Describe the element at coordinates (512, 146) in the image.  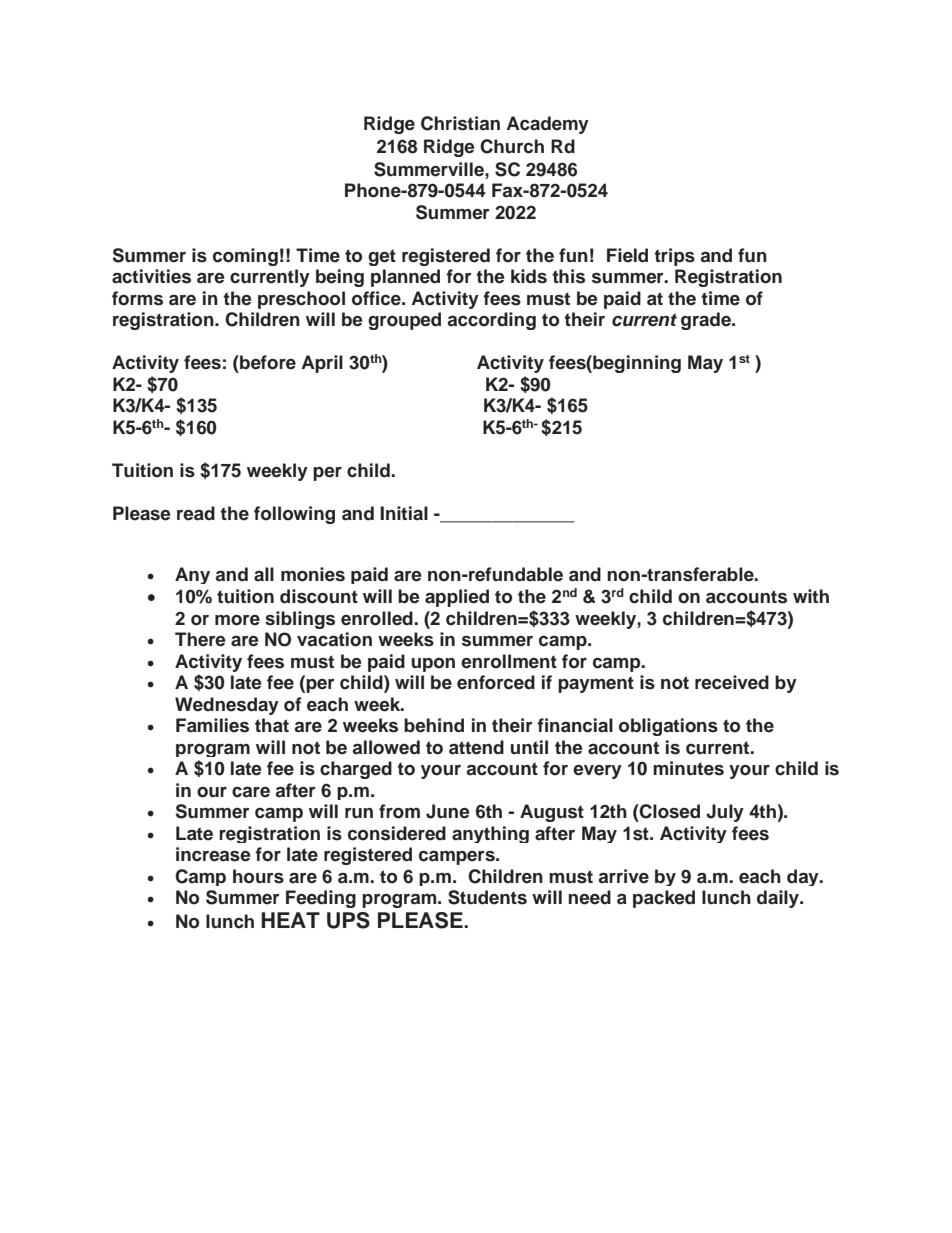
I see `Church` at that location.
